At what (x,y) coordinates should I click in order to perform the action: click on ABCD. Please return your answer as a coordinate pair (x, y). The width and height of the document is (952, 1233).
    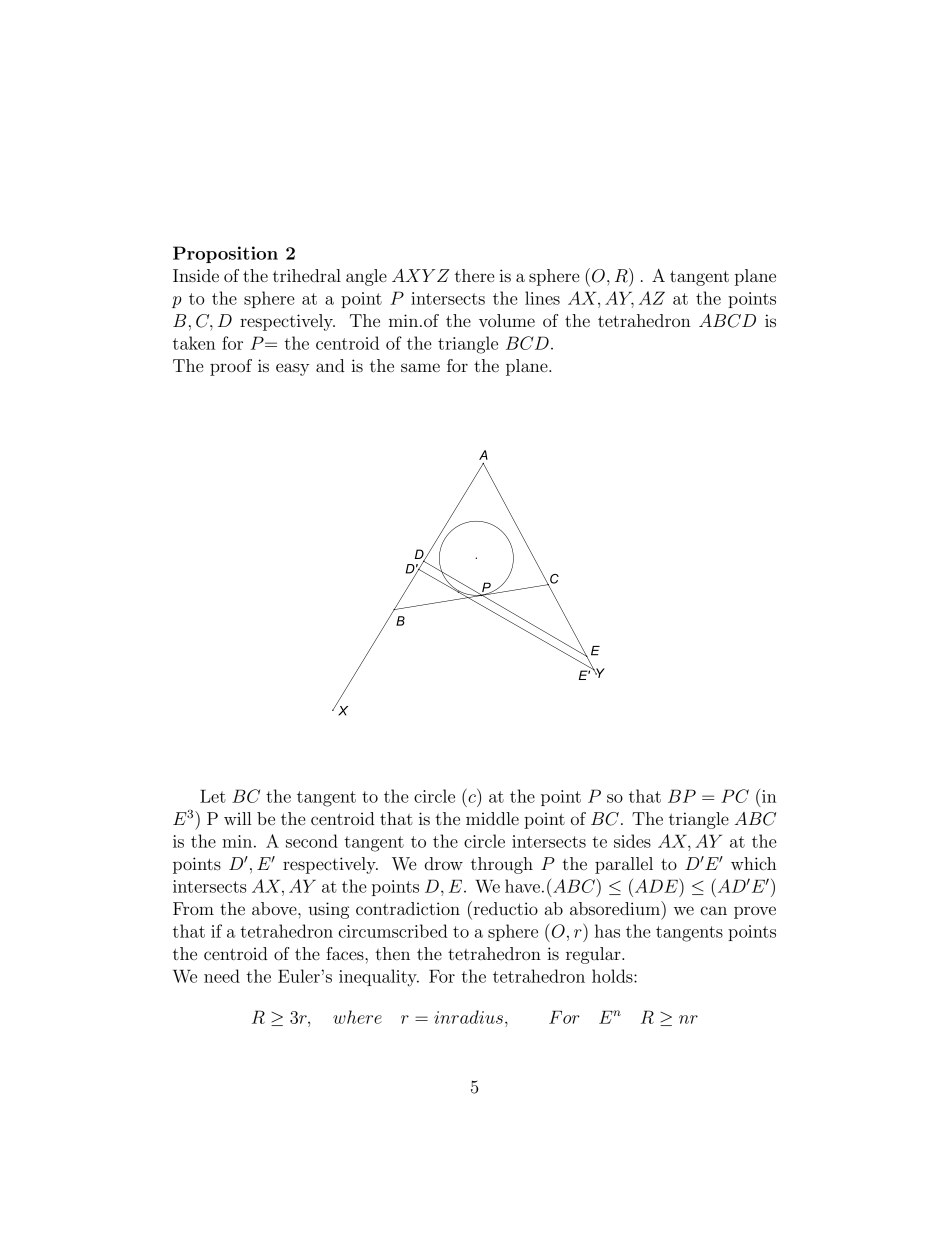
    Looking at the image, I should click on (727, 321).
